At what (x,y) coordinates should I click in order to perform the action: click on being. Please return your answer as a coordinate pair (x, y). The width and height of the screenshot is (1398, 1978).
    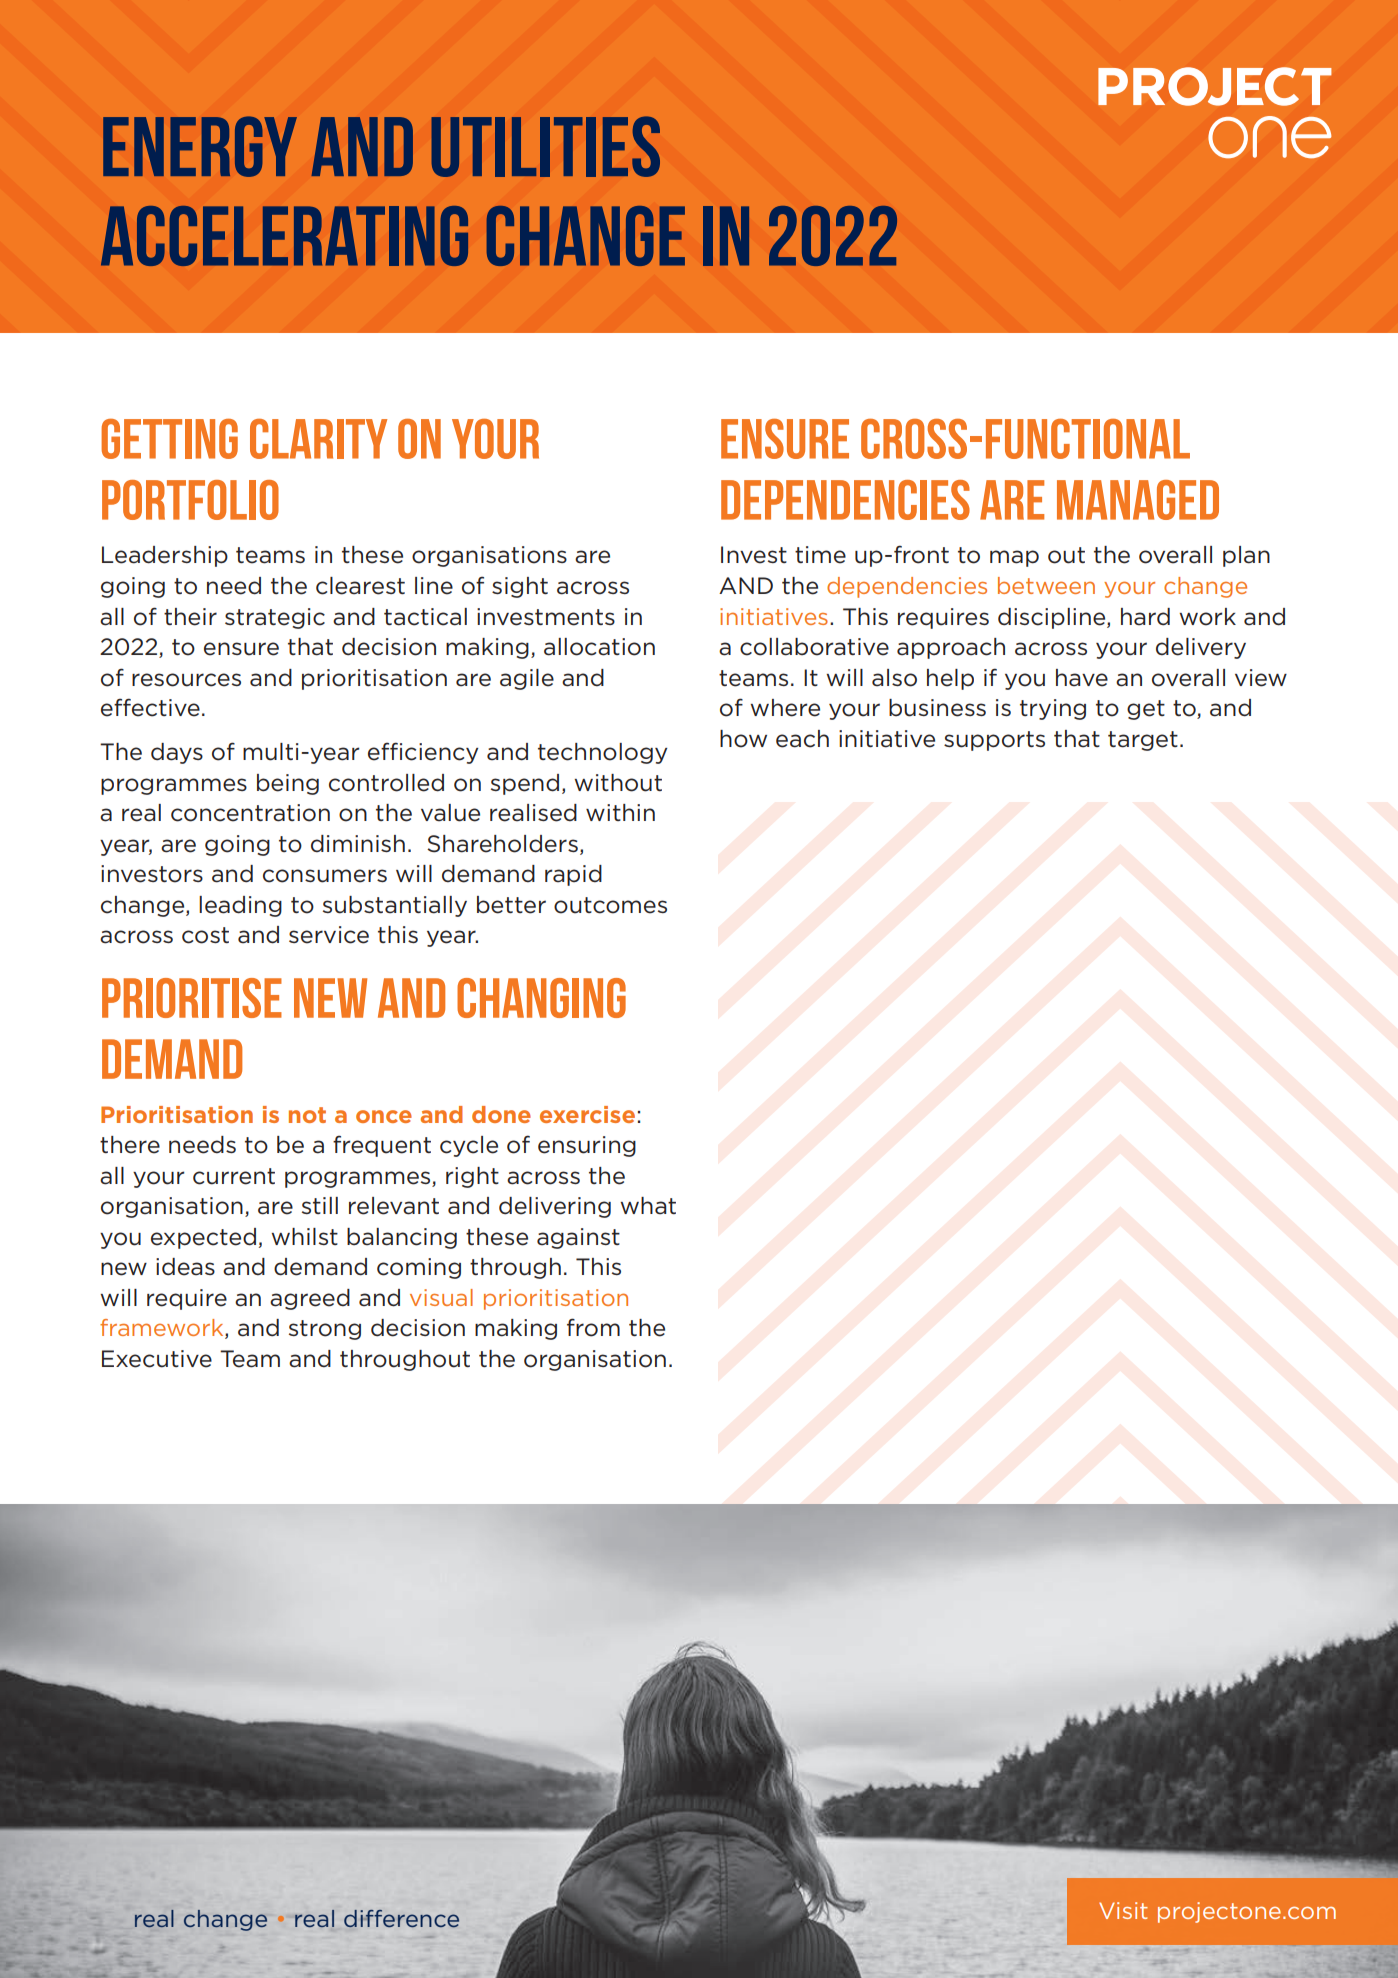
    Looking at the image, I should click on (288, 784).
